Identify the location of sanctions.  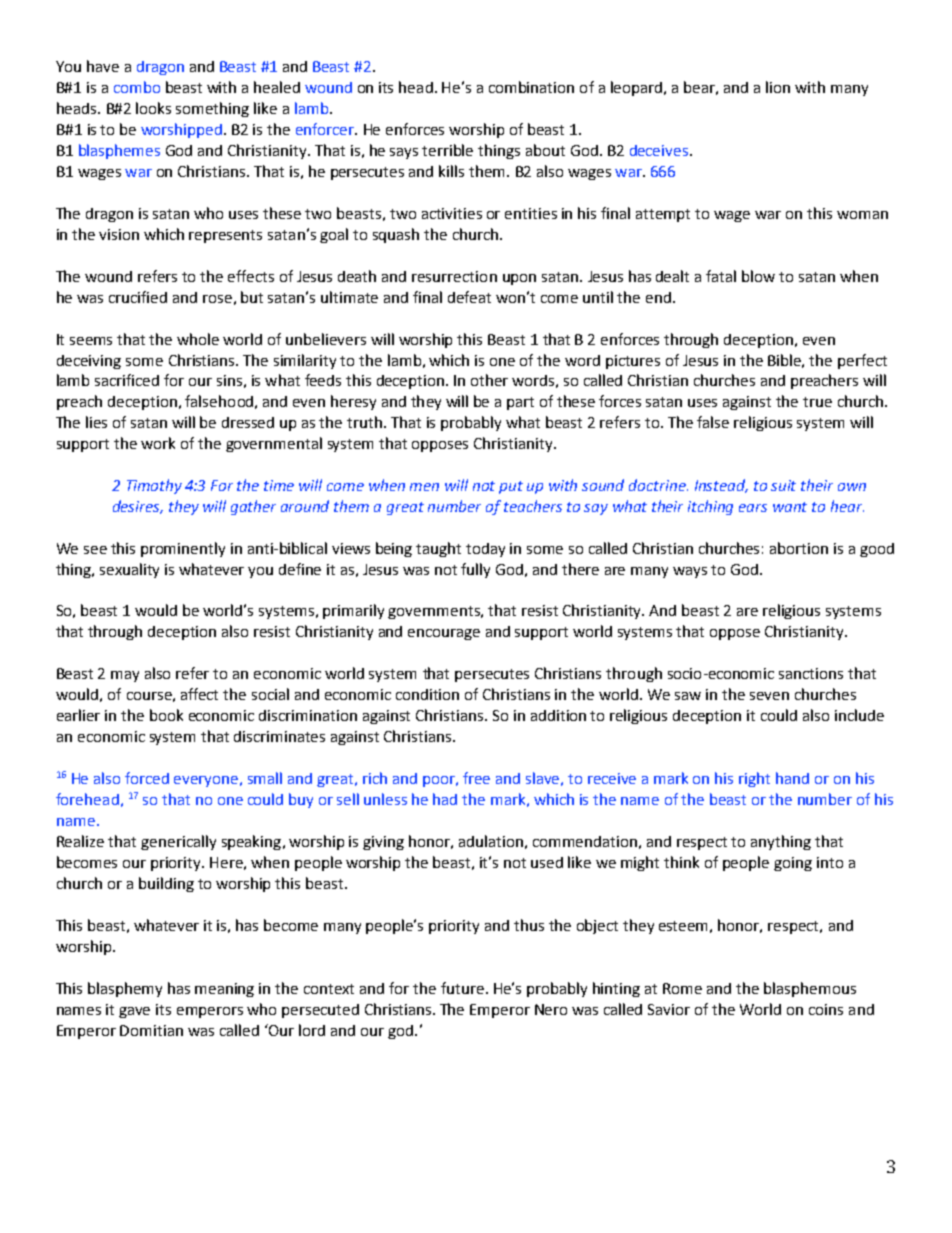
(811, 673).
